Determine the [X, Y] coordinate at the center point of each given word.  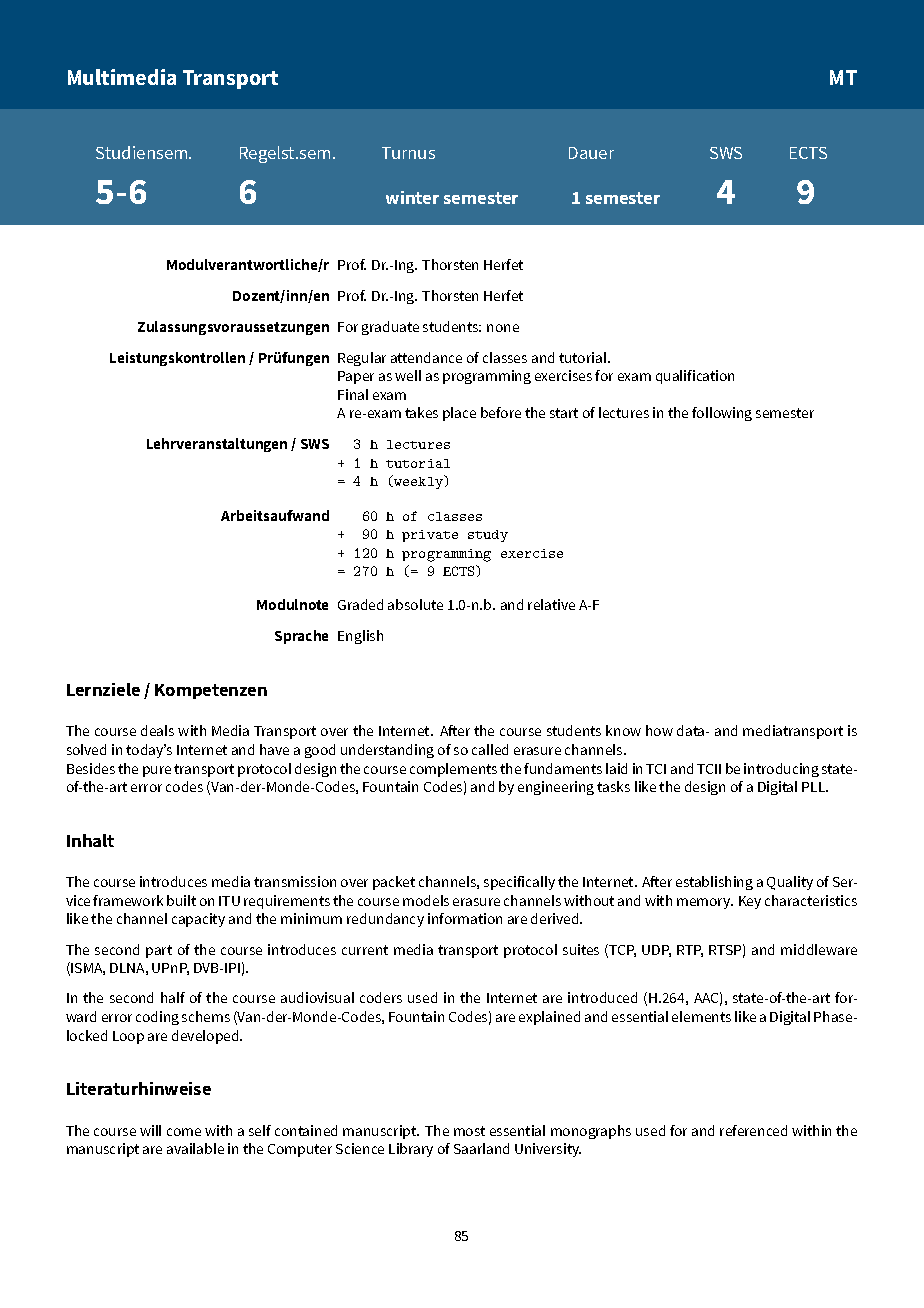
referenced [753, 1130]
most [469, 1131]
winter [412, 197]
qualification [695, 377]
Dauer [591, 153]
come [184, 1132]
